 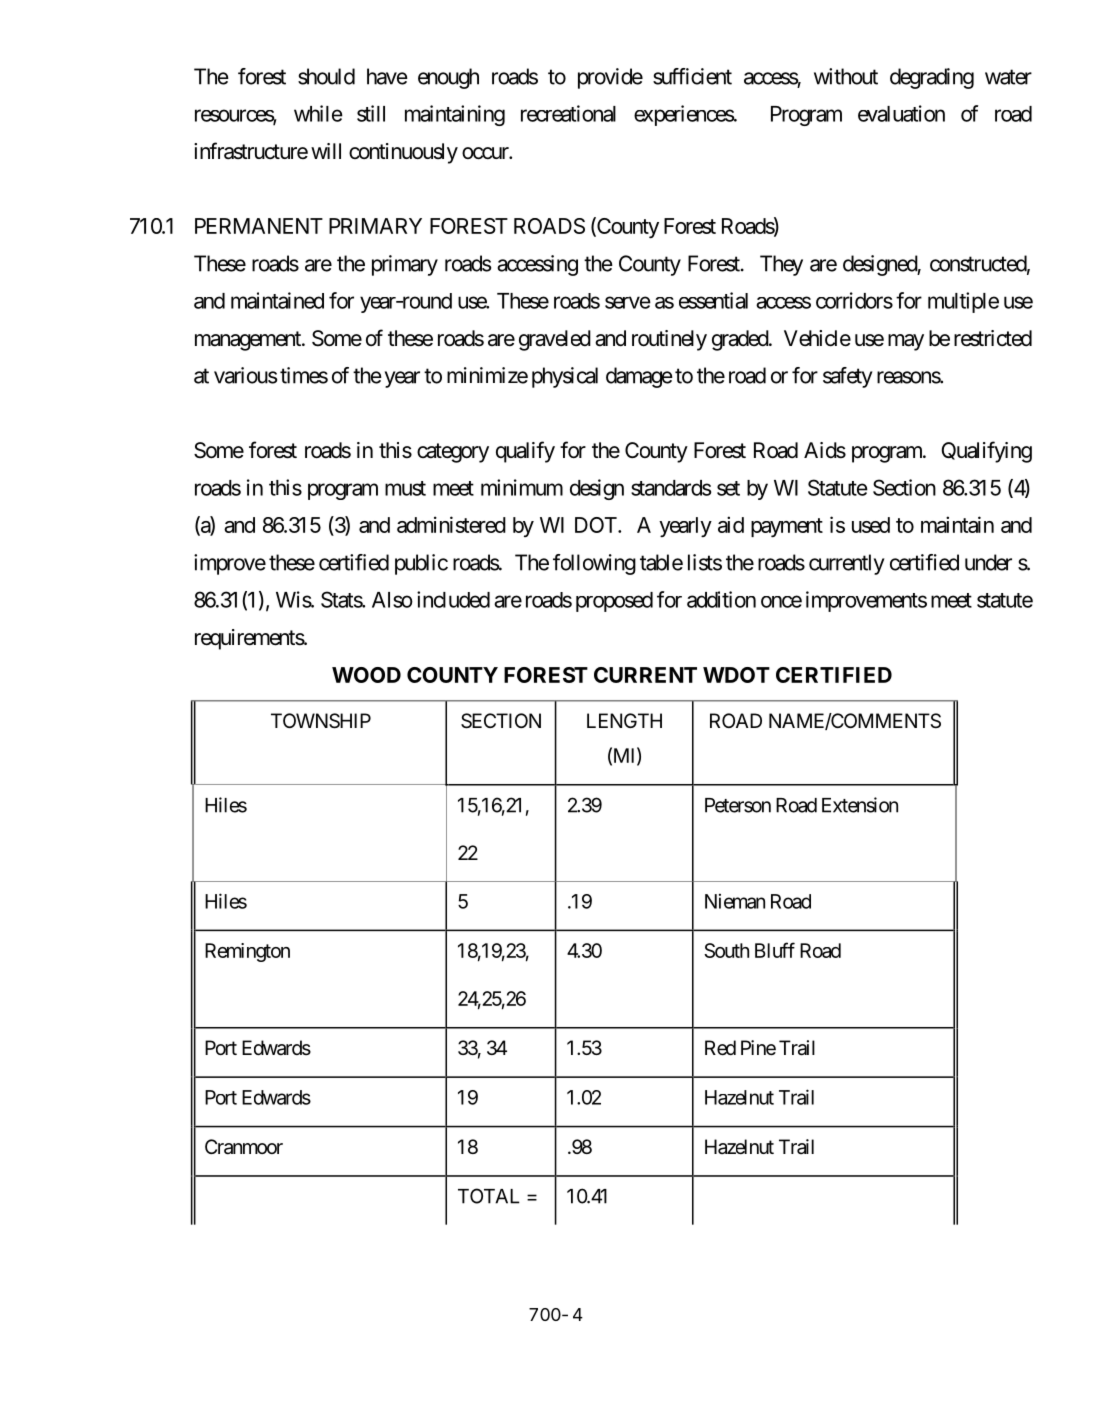 I want to click on set, so click(x=728, y=488).
